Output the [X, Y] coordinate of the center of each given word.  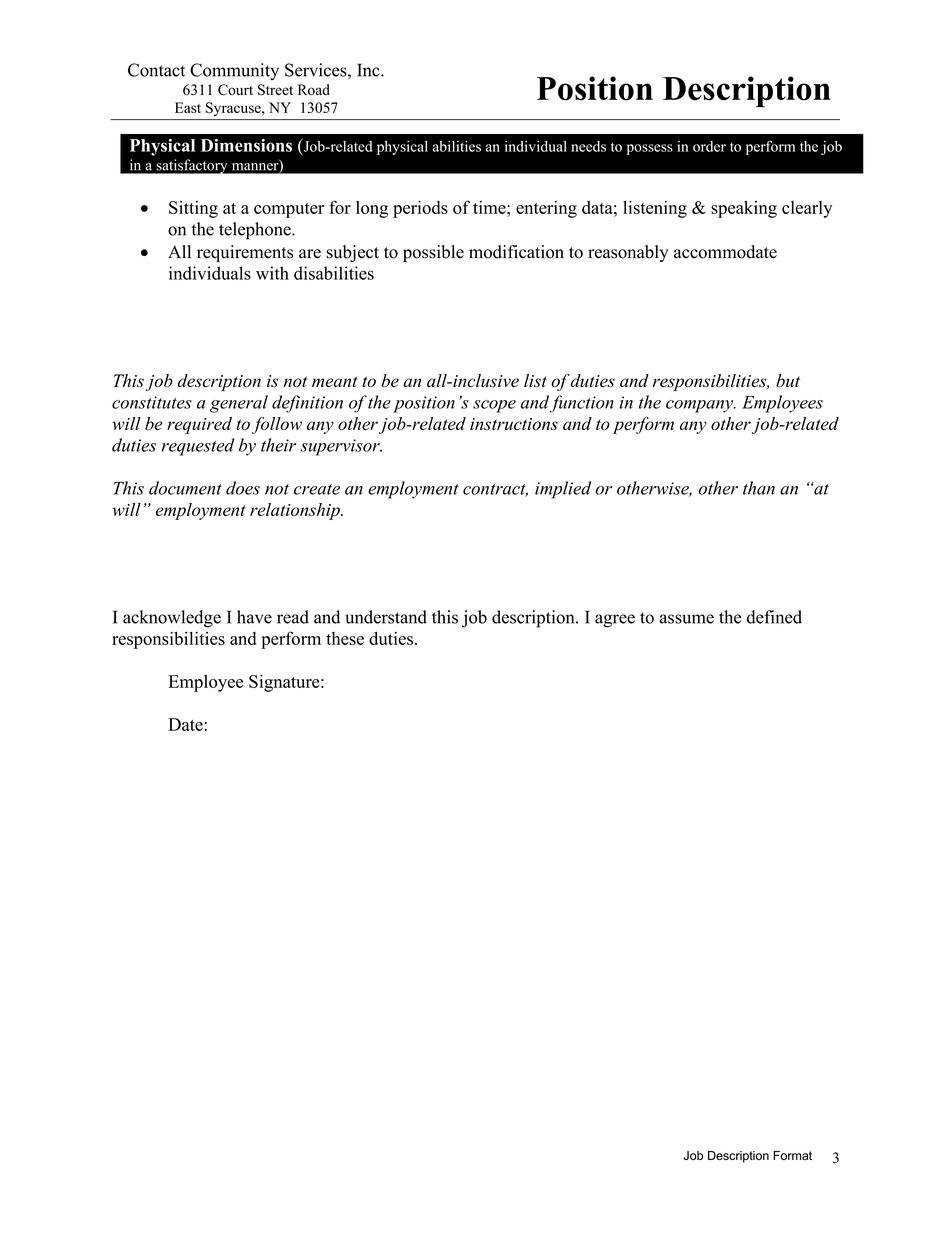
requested [198, 447]
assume [686, 619]
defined [774, 617]
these [345, 638]
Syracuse [234, 109]
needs [588, 146]
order [709, 146]
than [759, 488]
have [254, 617]
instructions [514, 424]
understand [386, 617]
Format [792, 1155]
